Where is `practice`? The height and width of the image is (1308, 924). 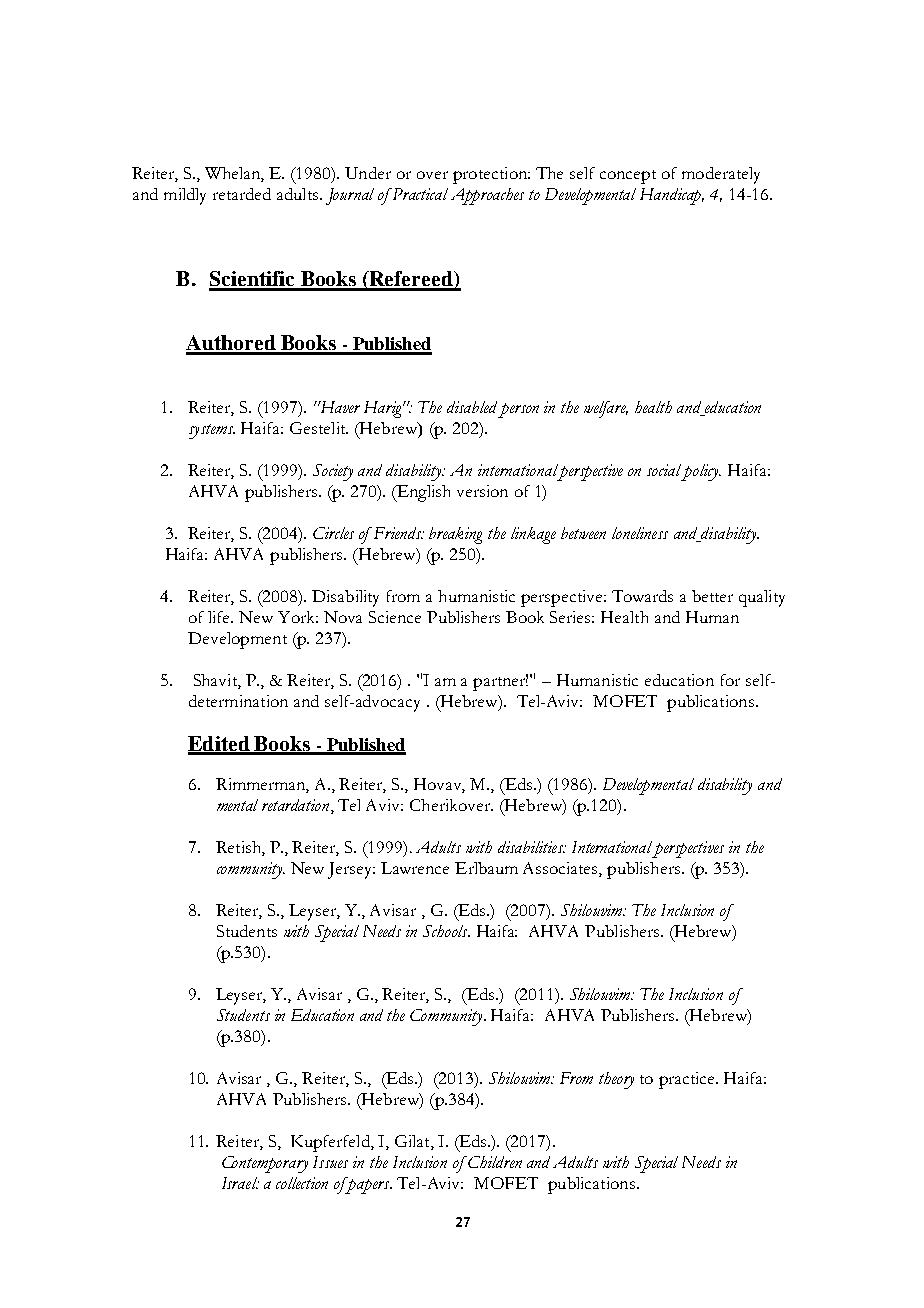 practice is located at coordinates (688, 1080).
